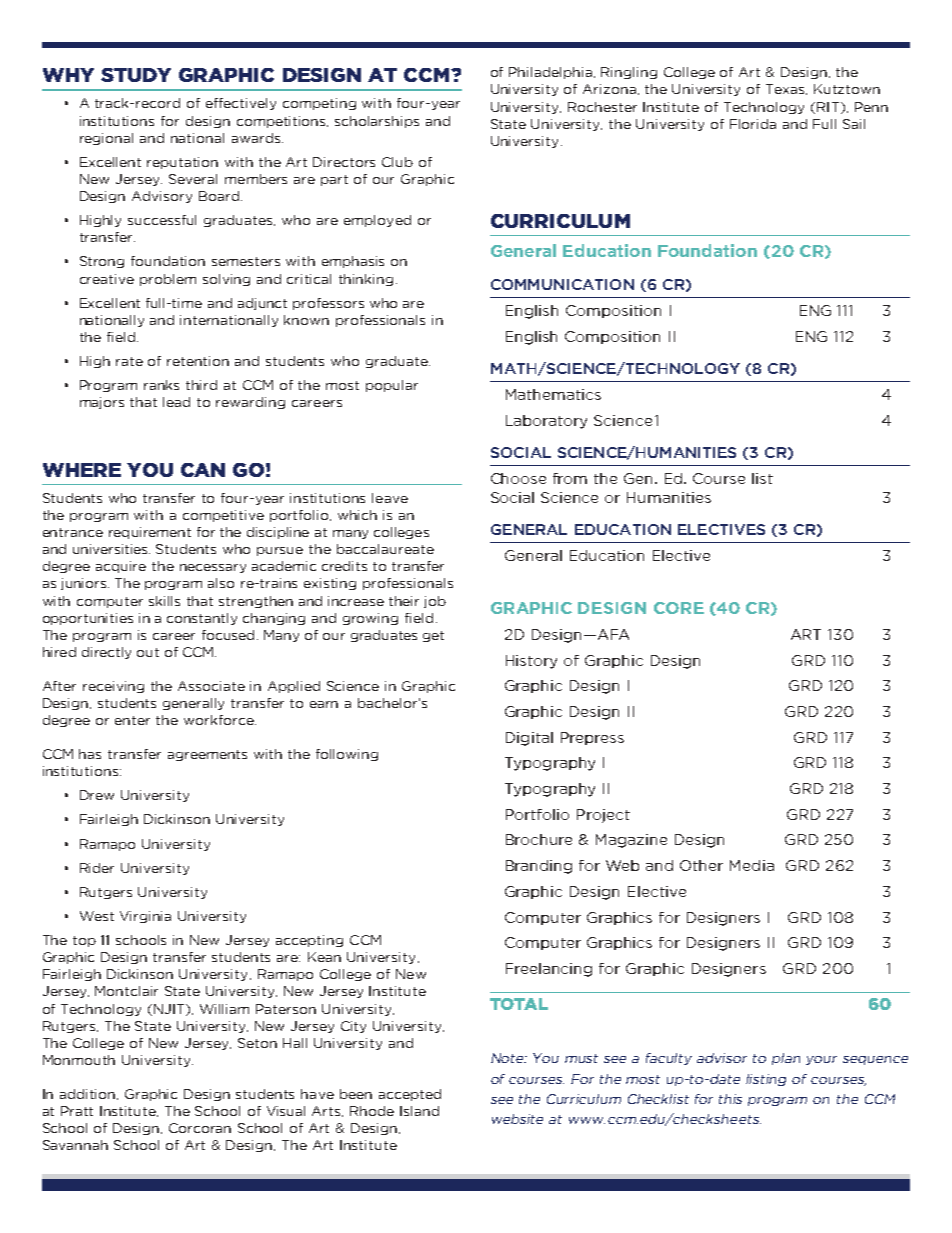 The image size is (952, 1233). I want to click on problem, so click(168, 280).
